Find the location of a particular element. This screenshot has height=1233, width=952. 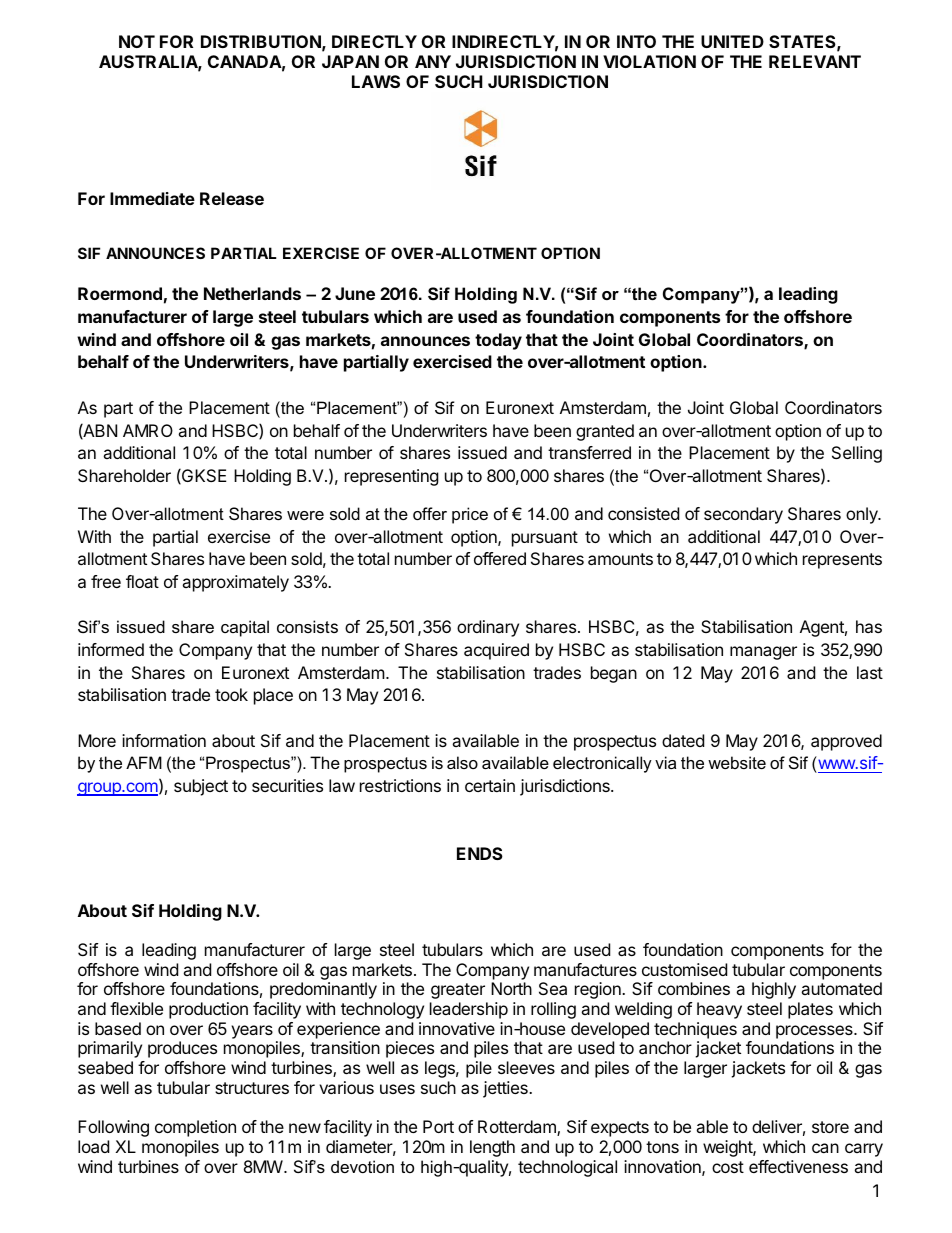

Selling is located at coordinates (857, 454).
